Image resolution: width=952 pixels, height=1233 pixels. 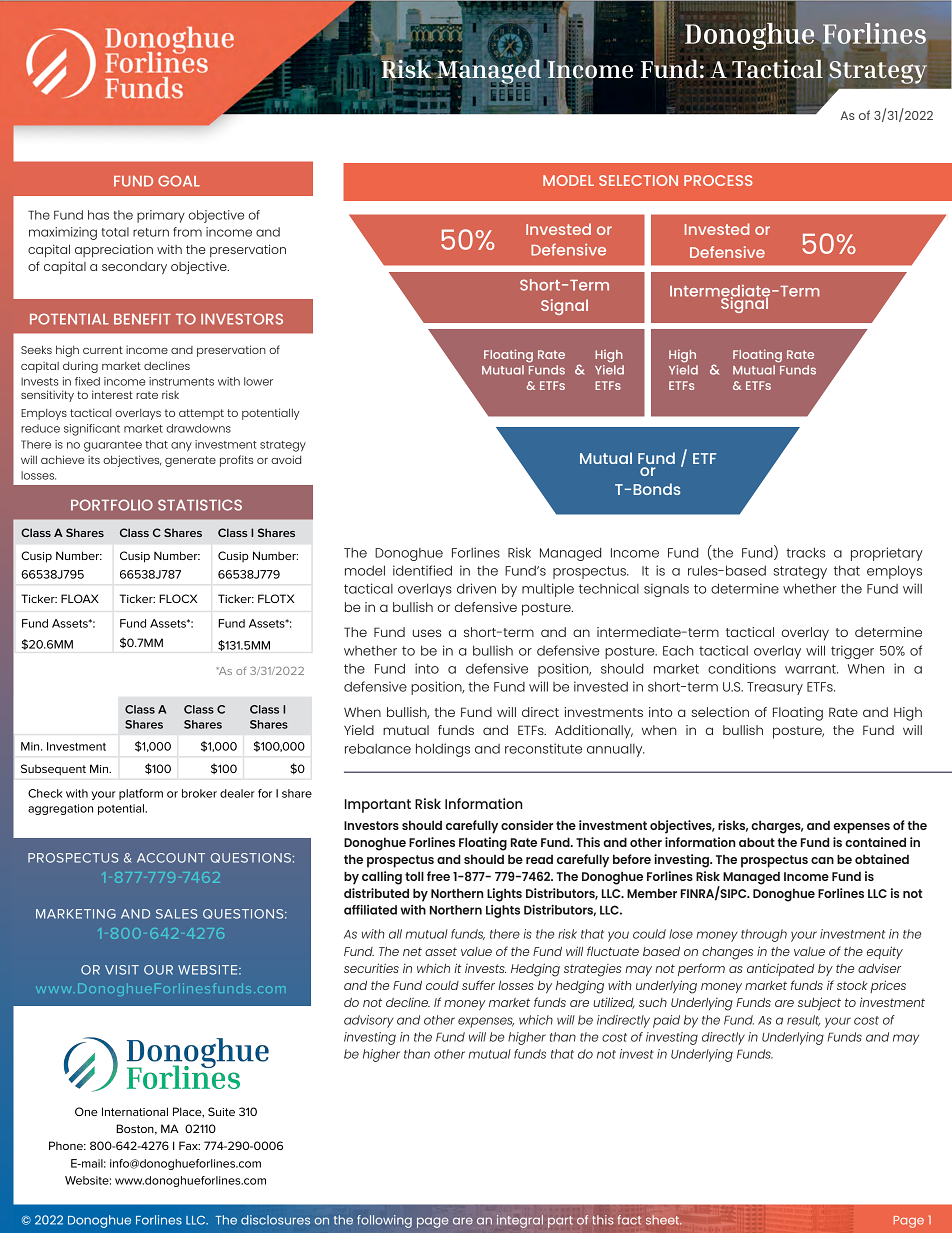 What do you see at coordinates (805, 552) in the image?
I see `tracks` at bounding box center [805, 552].
